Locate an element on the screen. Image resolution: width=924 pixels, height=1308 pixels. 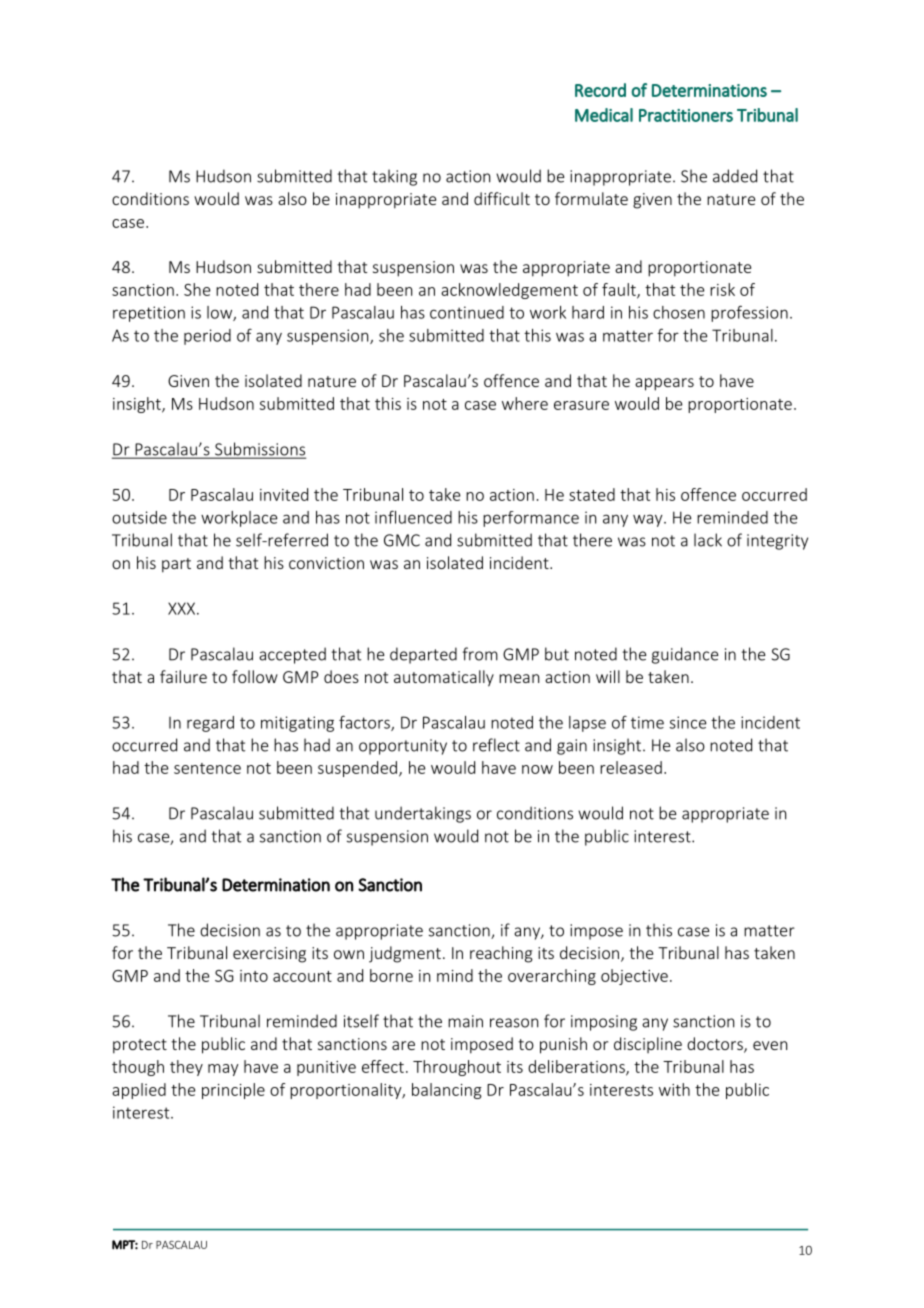
reflect is located at coordinates (496, 745).
